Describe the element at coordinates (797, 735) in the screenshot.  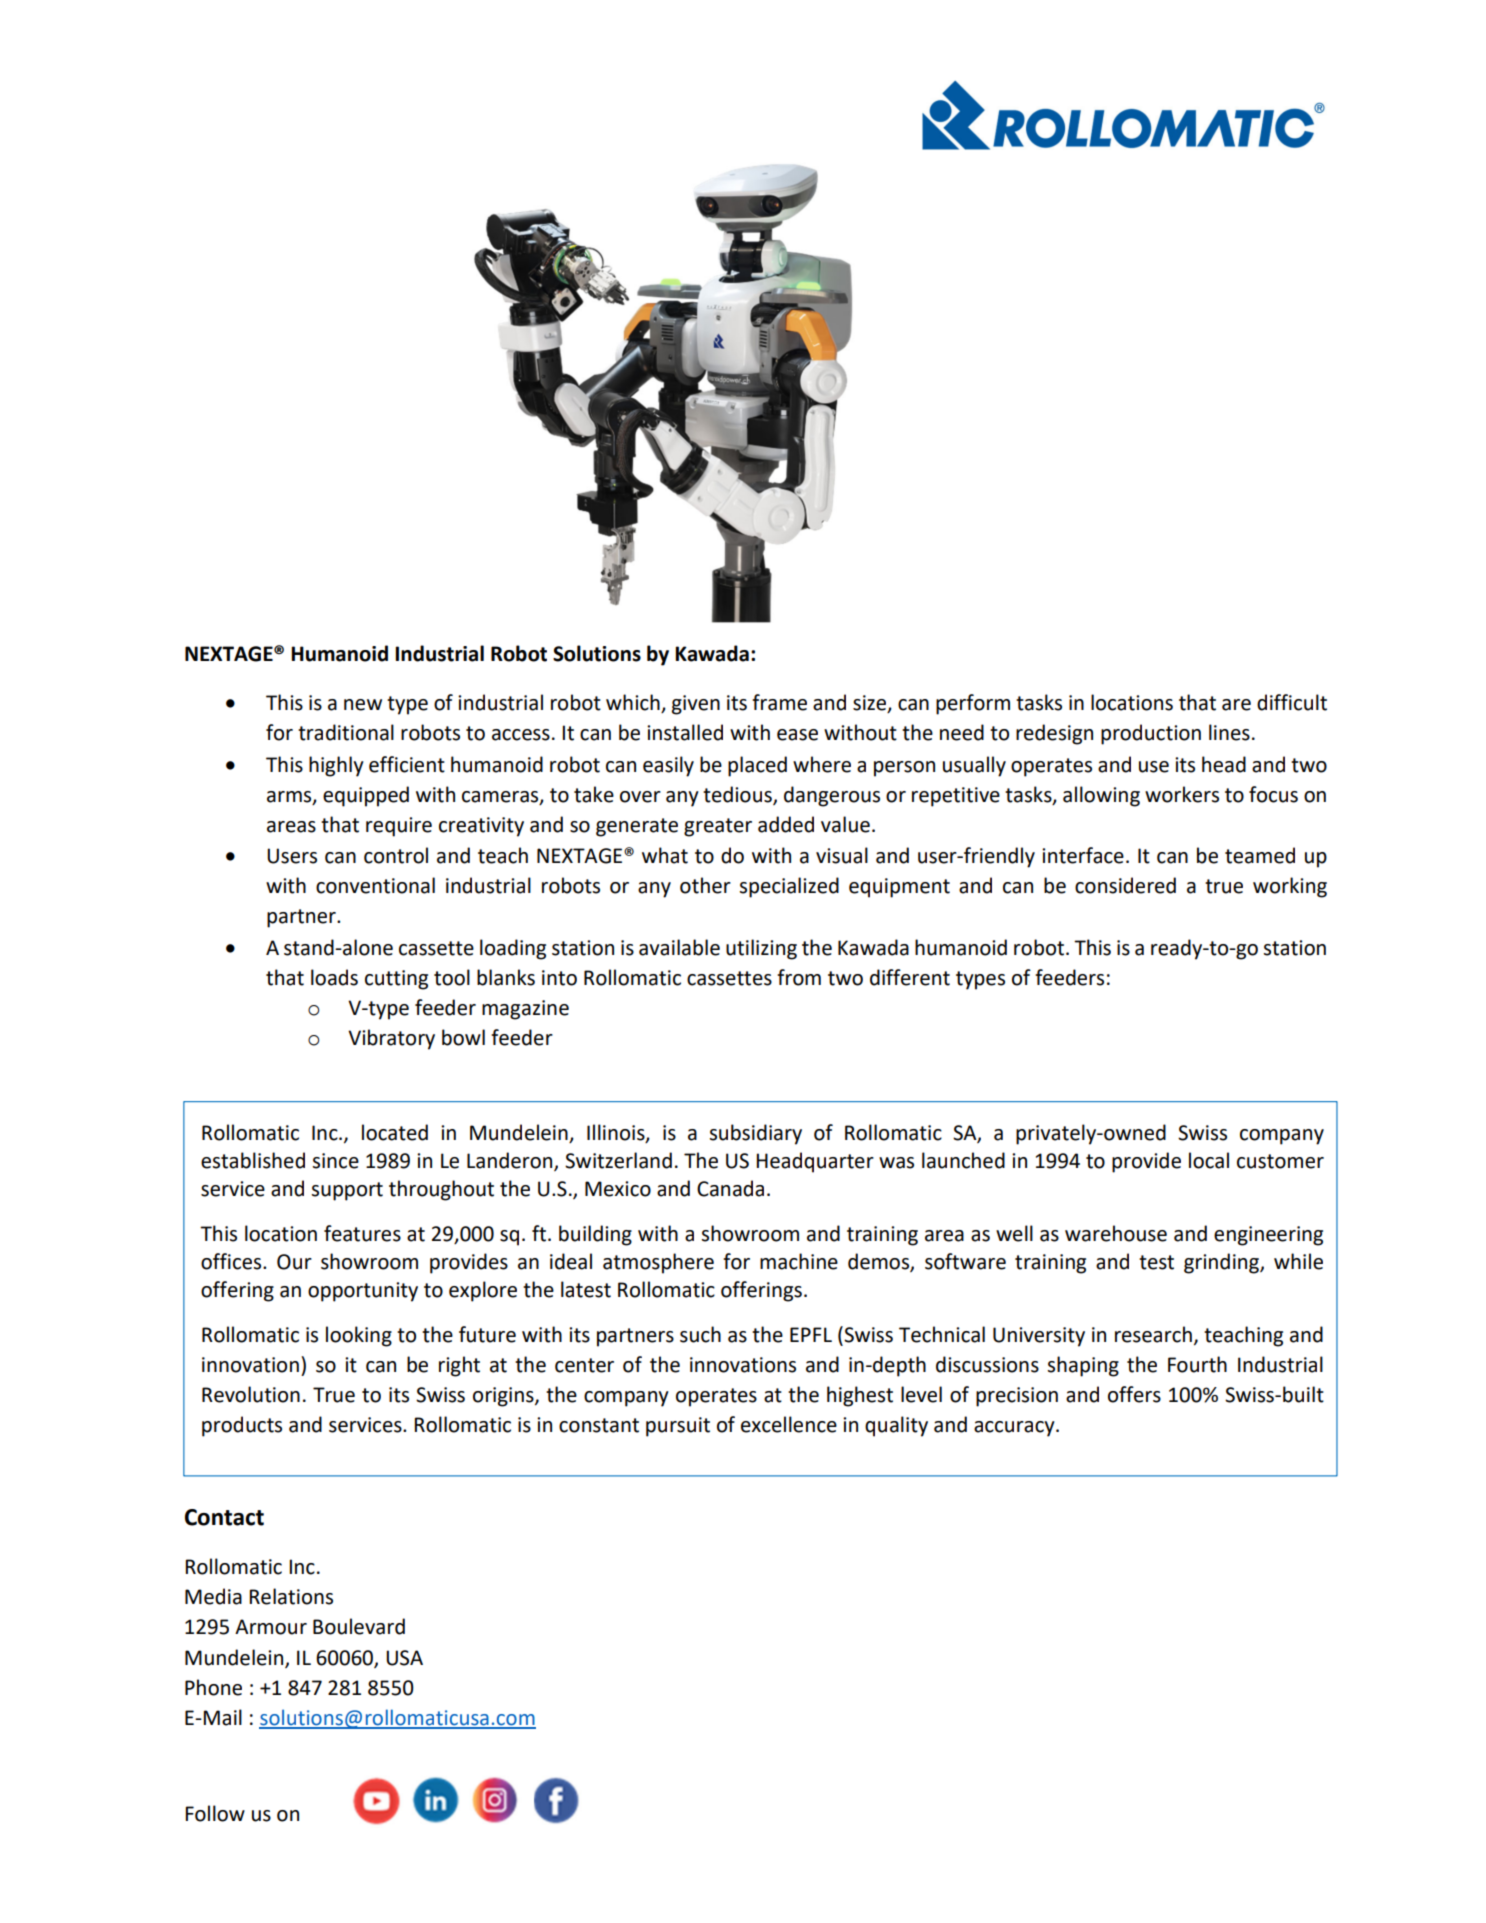
I see `ease` at that location.
